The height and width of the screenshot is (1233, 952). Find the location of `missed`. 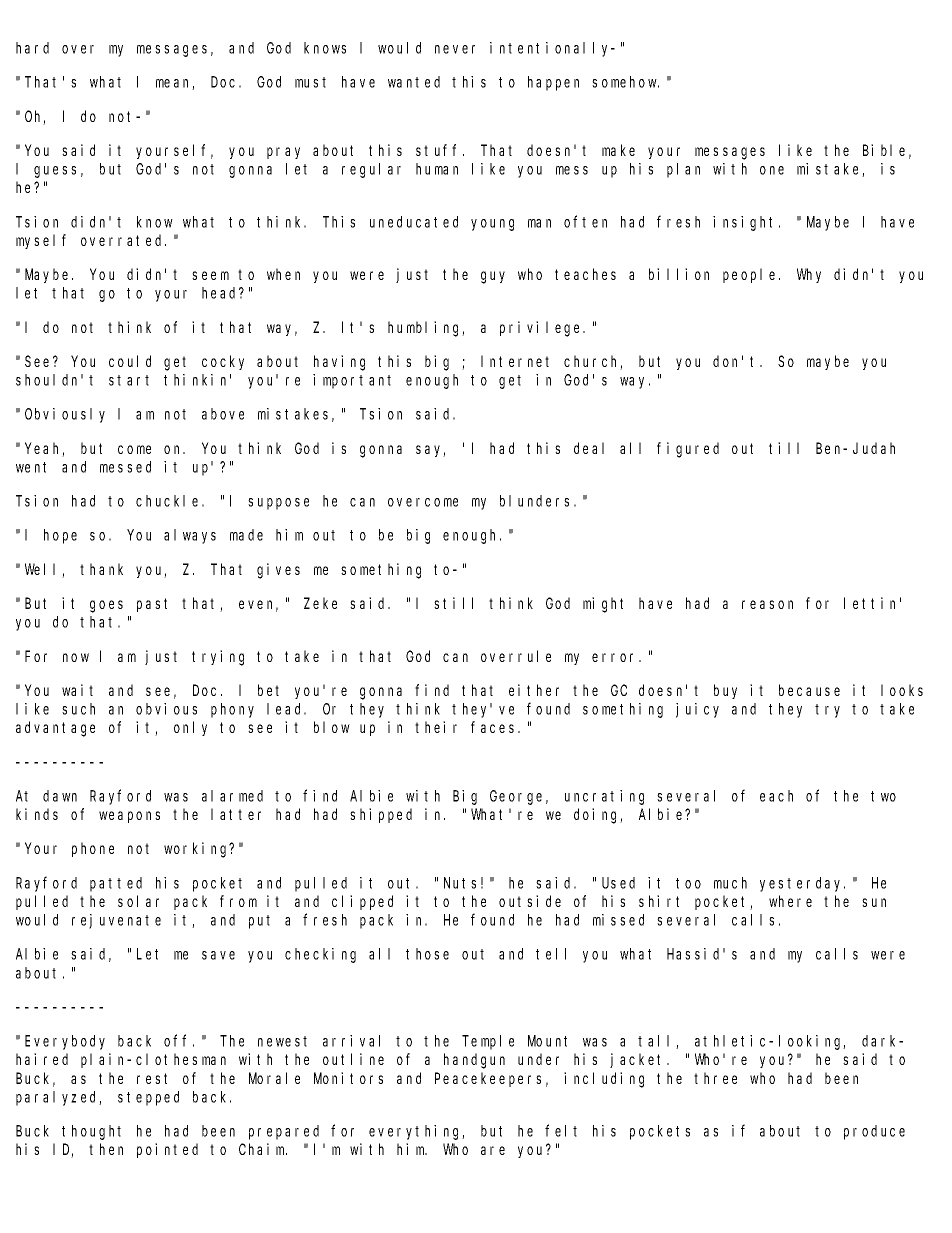

missed is located at coordinates (618, 920).
